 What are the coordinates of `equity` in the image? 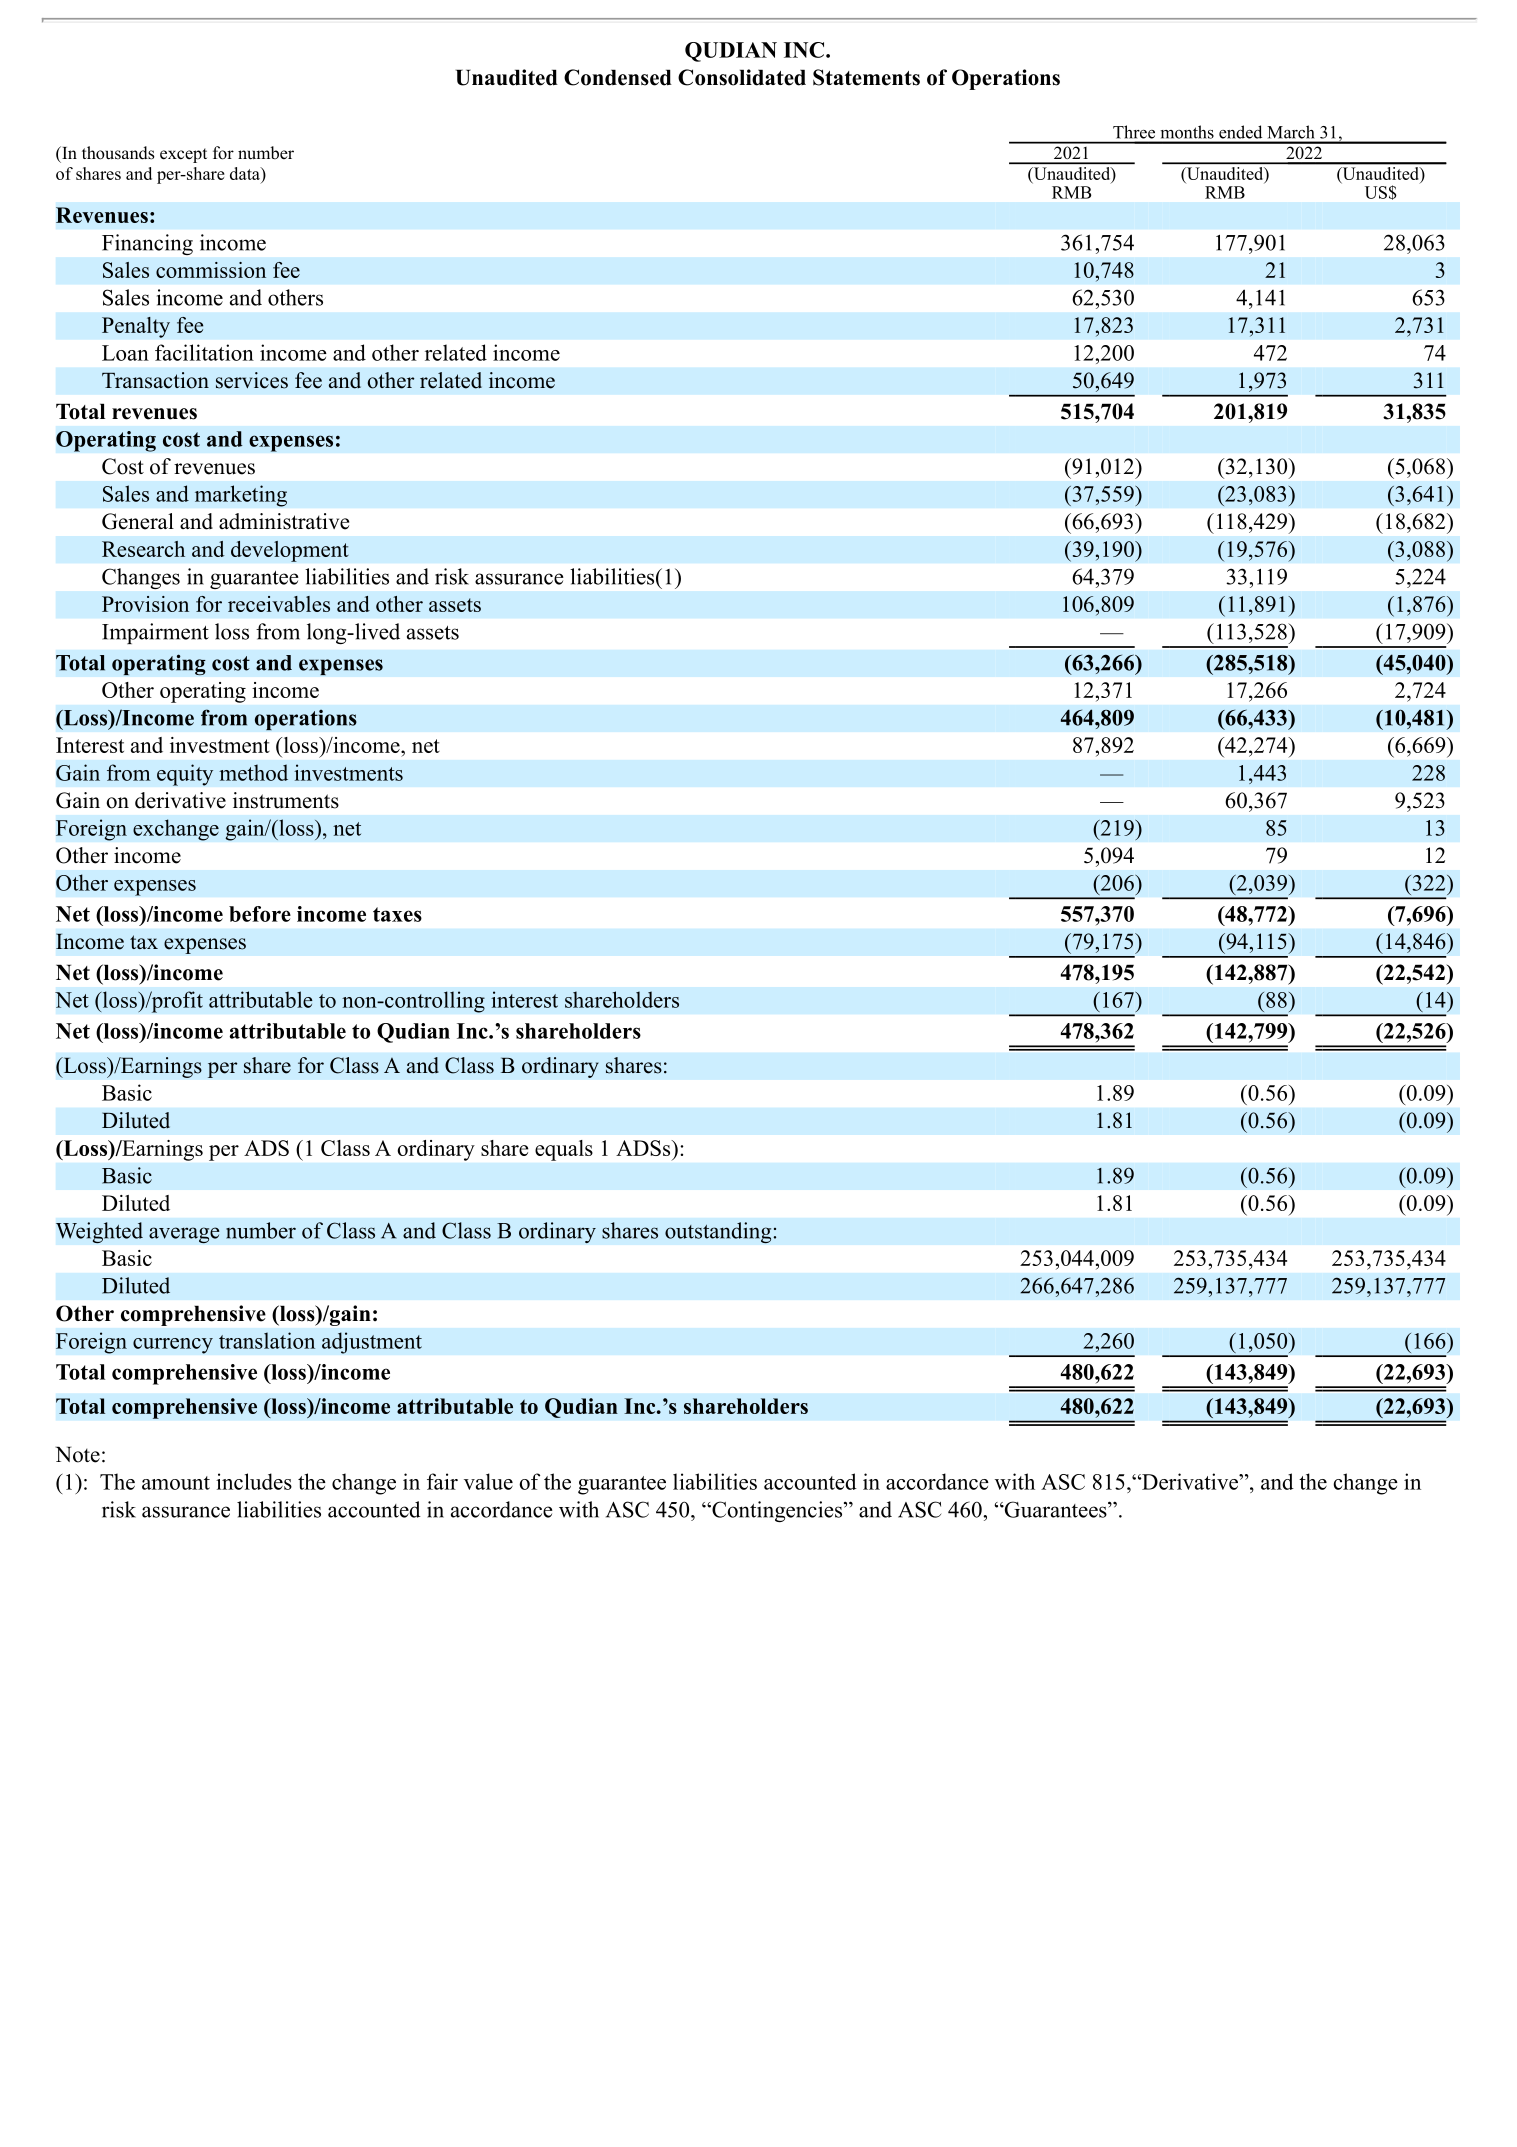 It's located at (185, 775).
